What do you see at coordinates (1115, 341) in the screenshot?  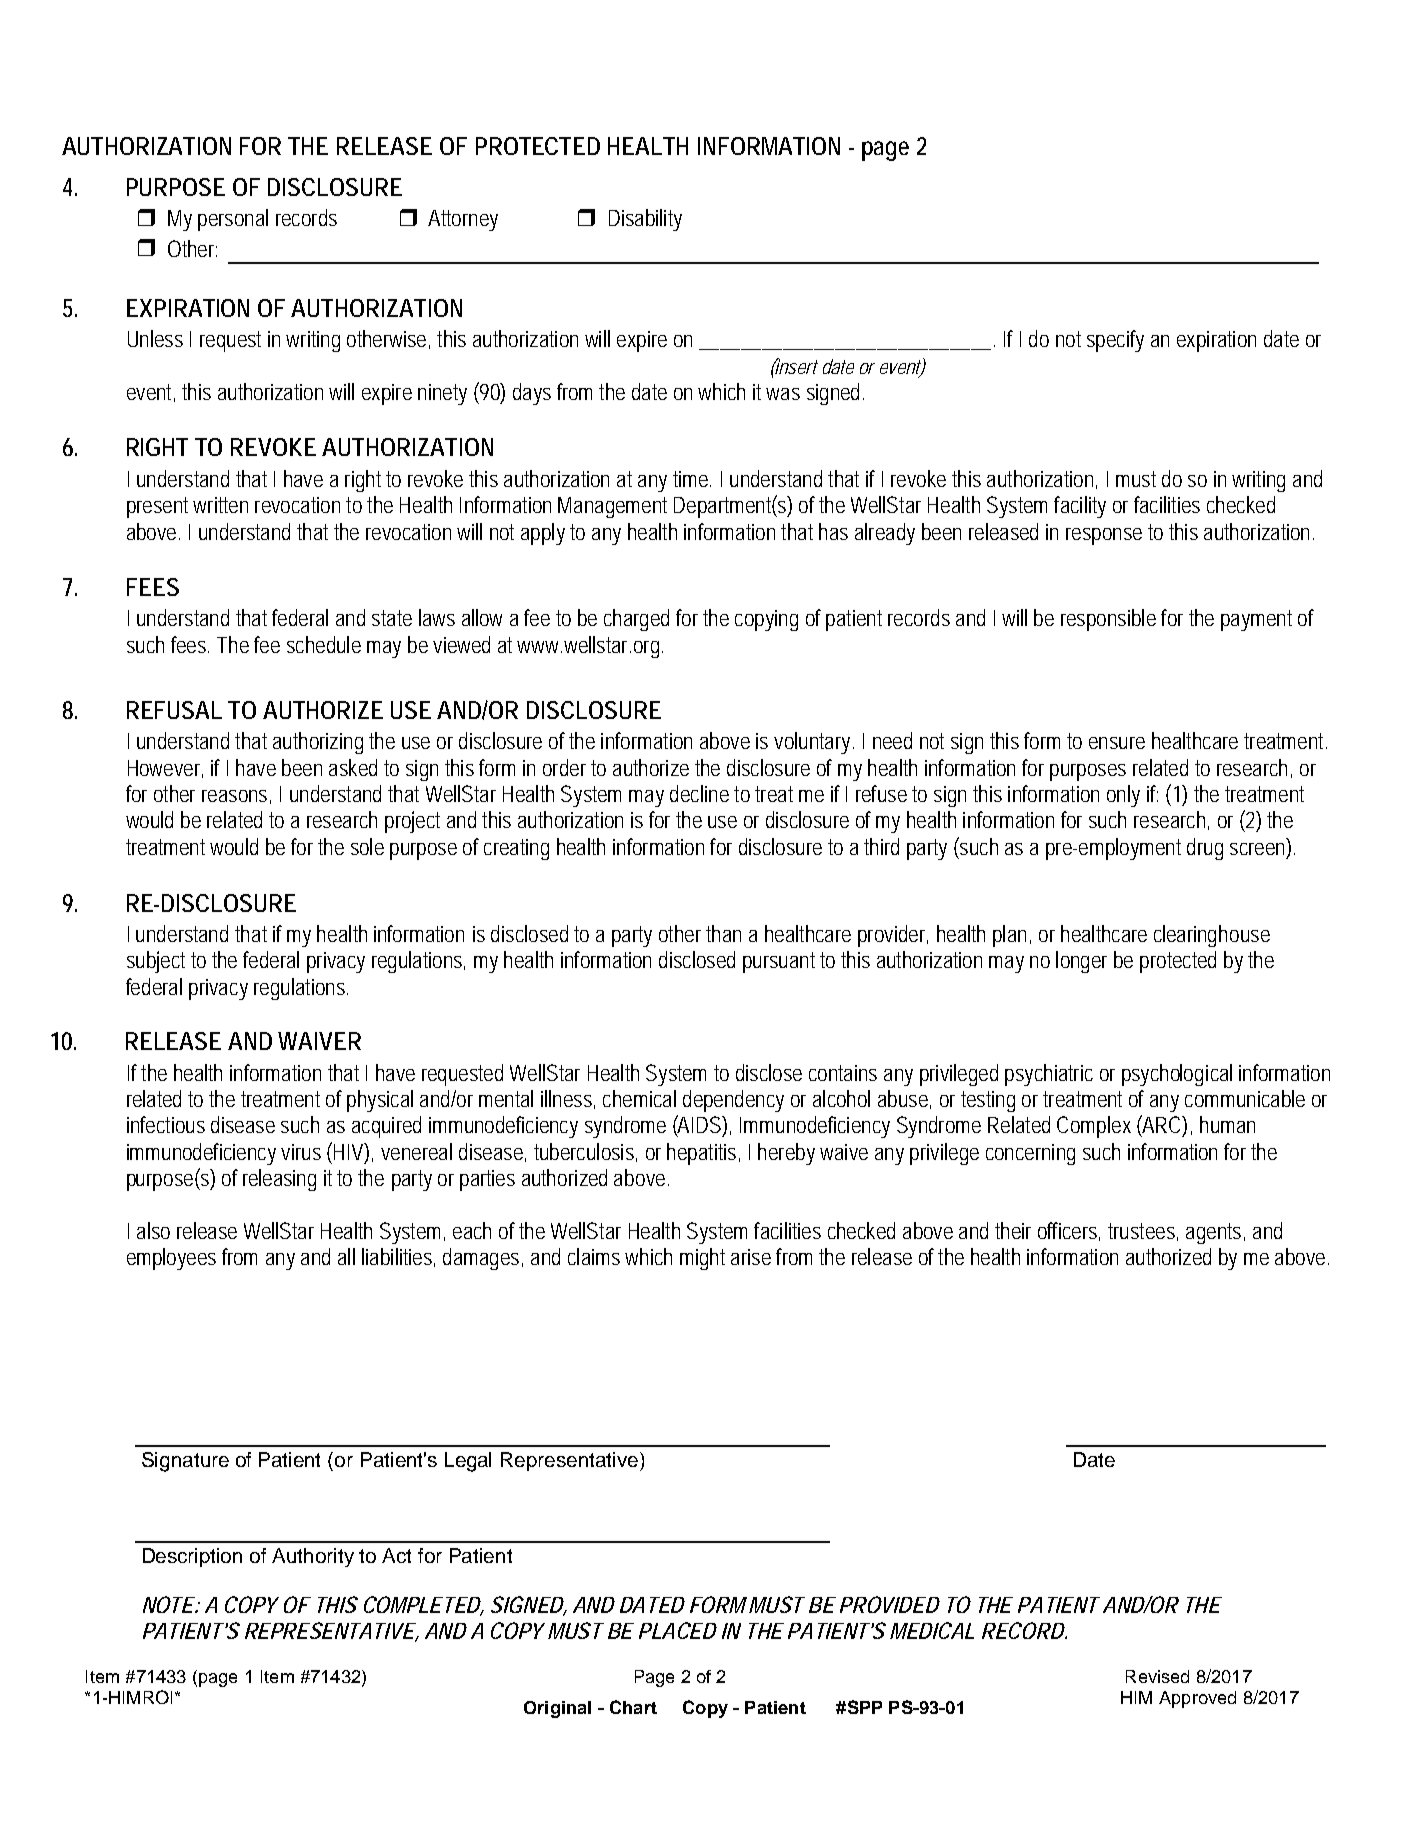 I see `specify` at bounding box center [1115, 341].
